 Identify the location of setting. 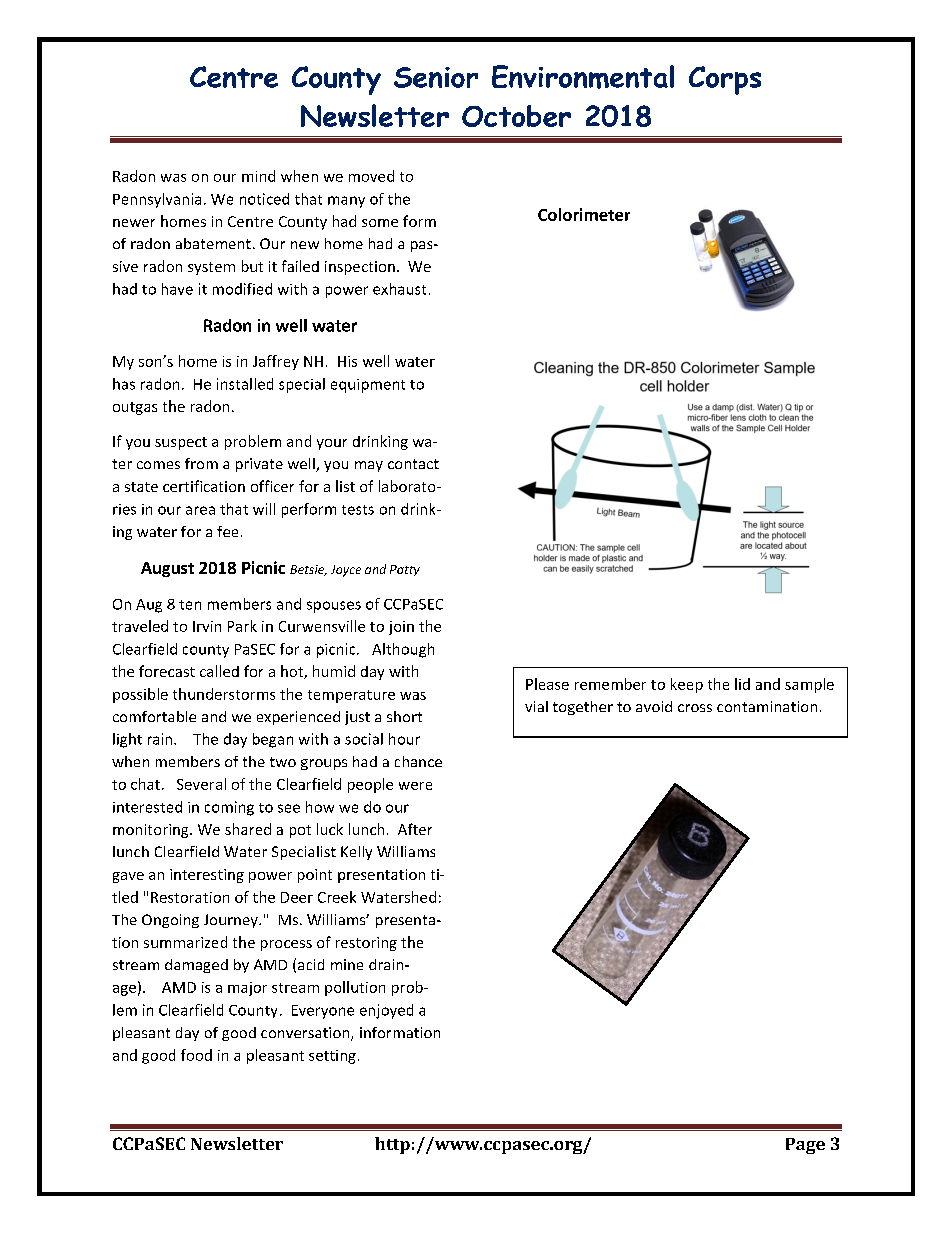
(332, 1057).
